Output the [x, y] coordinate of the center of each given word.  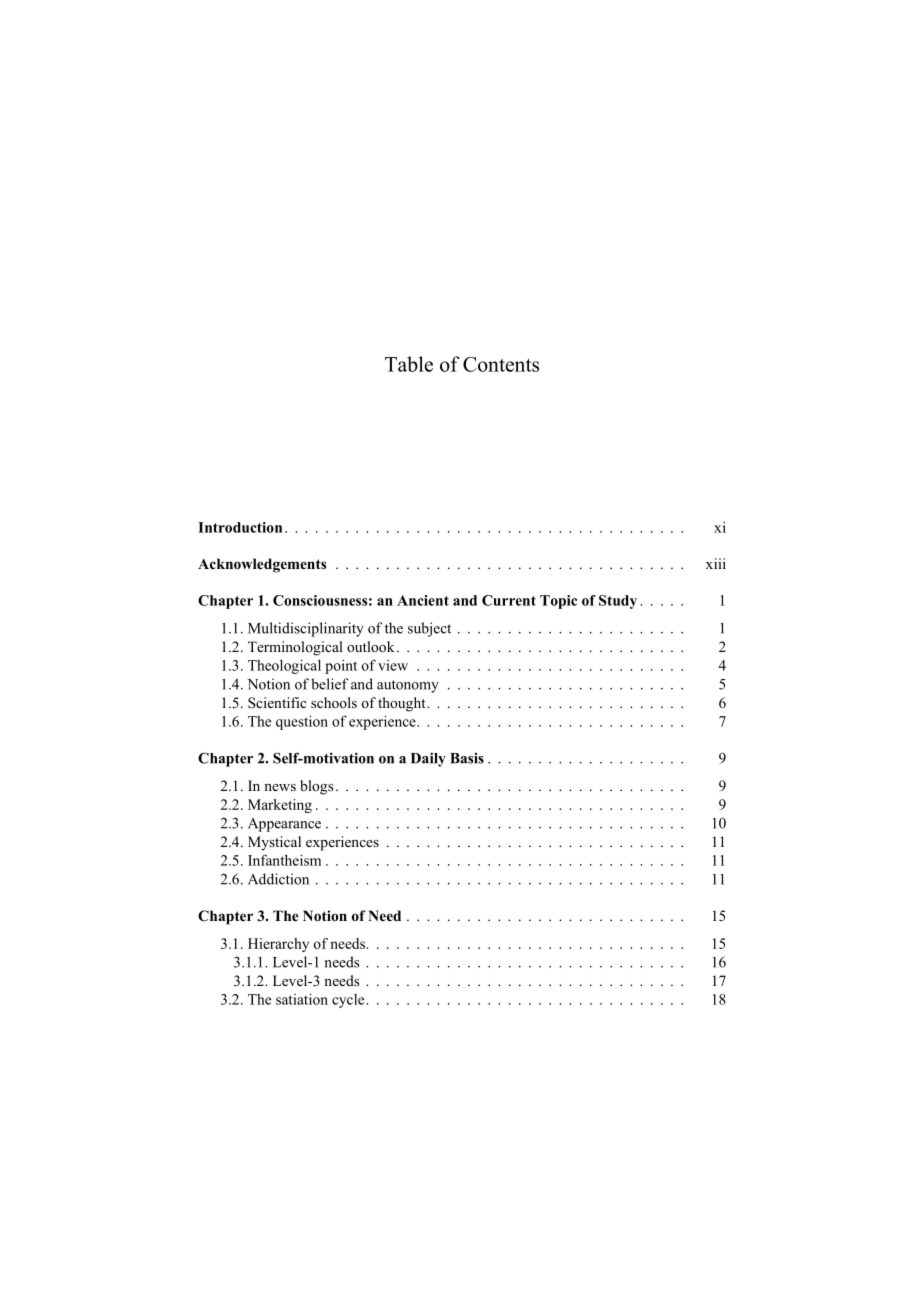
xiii [716, 563]
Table [409, 364]
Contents [501, 364]
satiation [302, 999]
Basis [467, 758]
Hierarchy [278, 945]
